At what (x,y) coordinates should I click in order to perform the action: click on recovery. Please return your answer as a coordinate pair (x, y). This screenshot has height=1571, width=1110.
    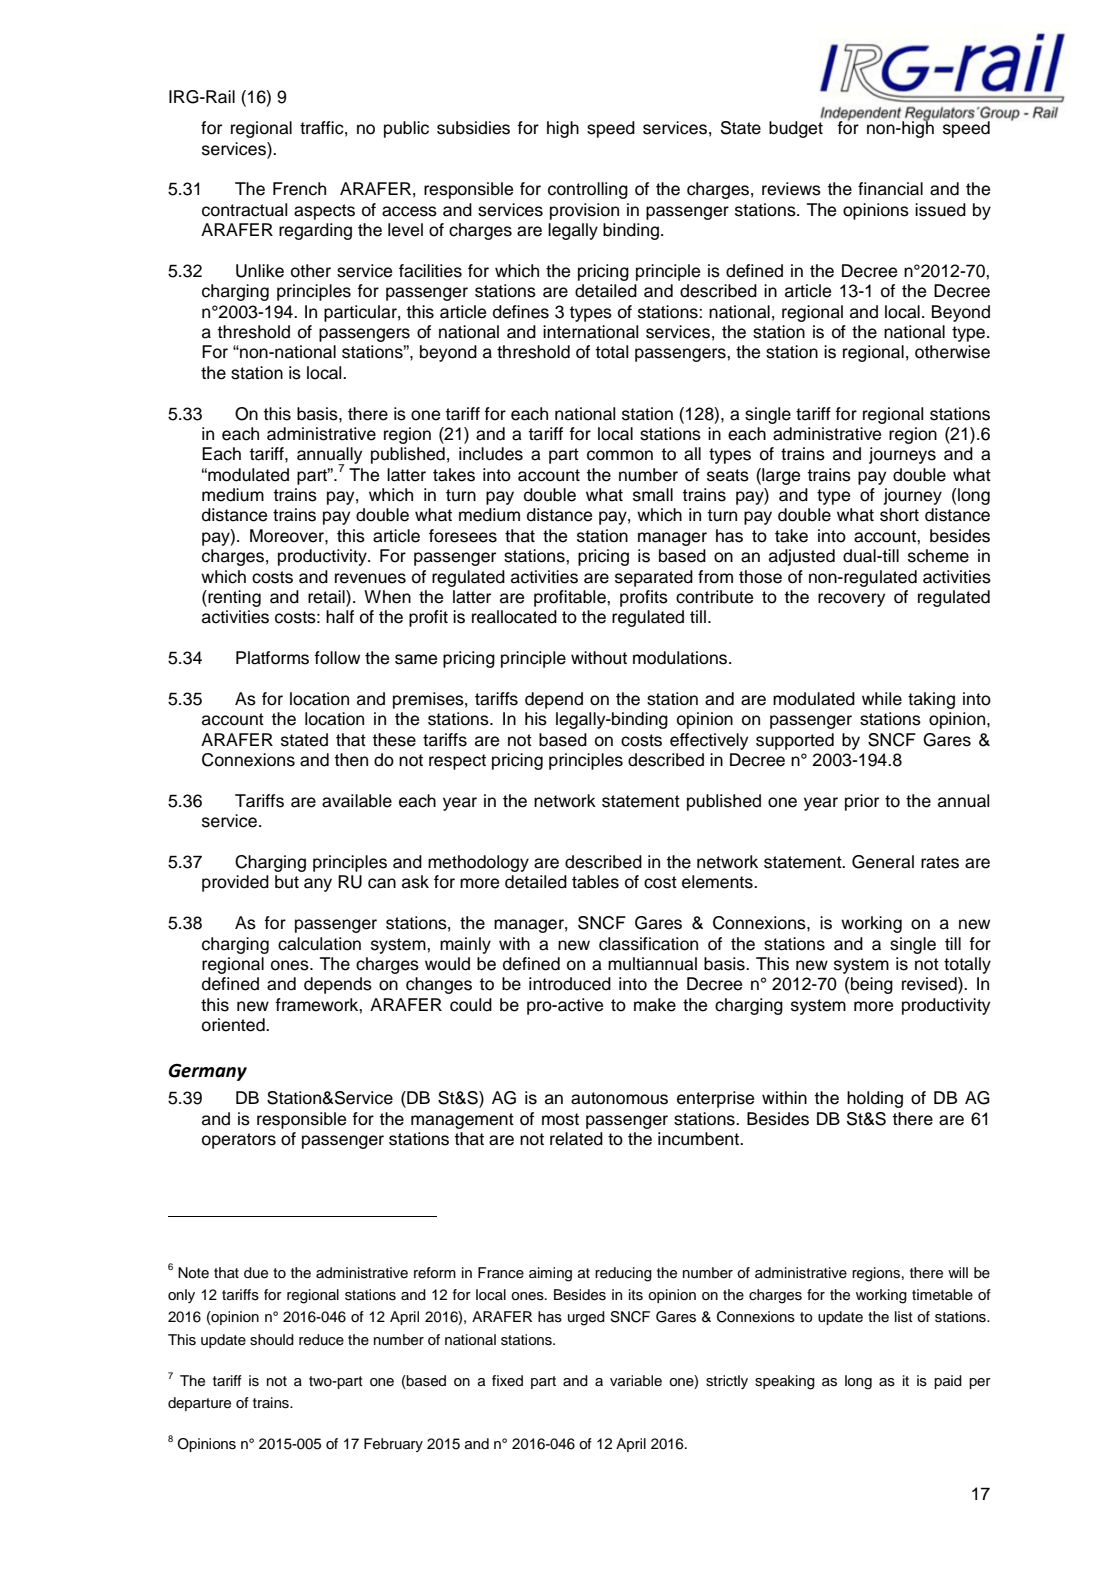
    Looking at the image, I should click on (851, 600).
